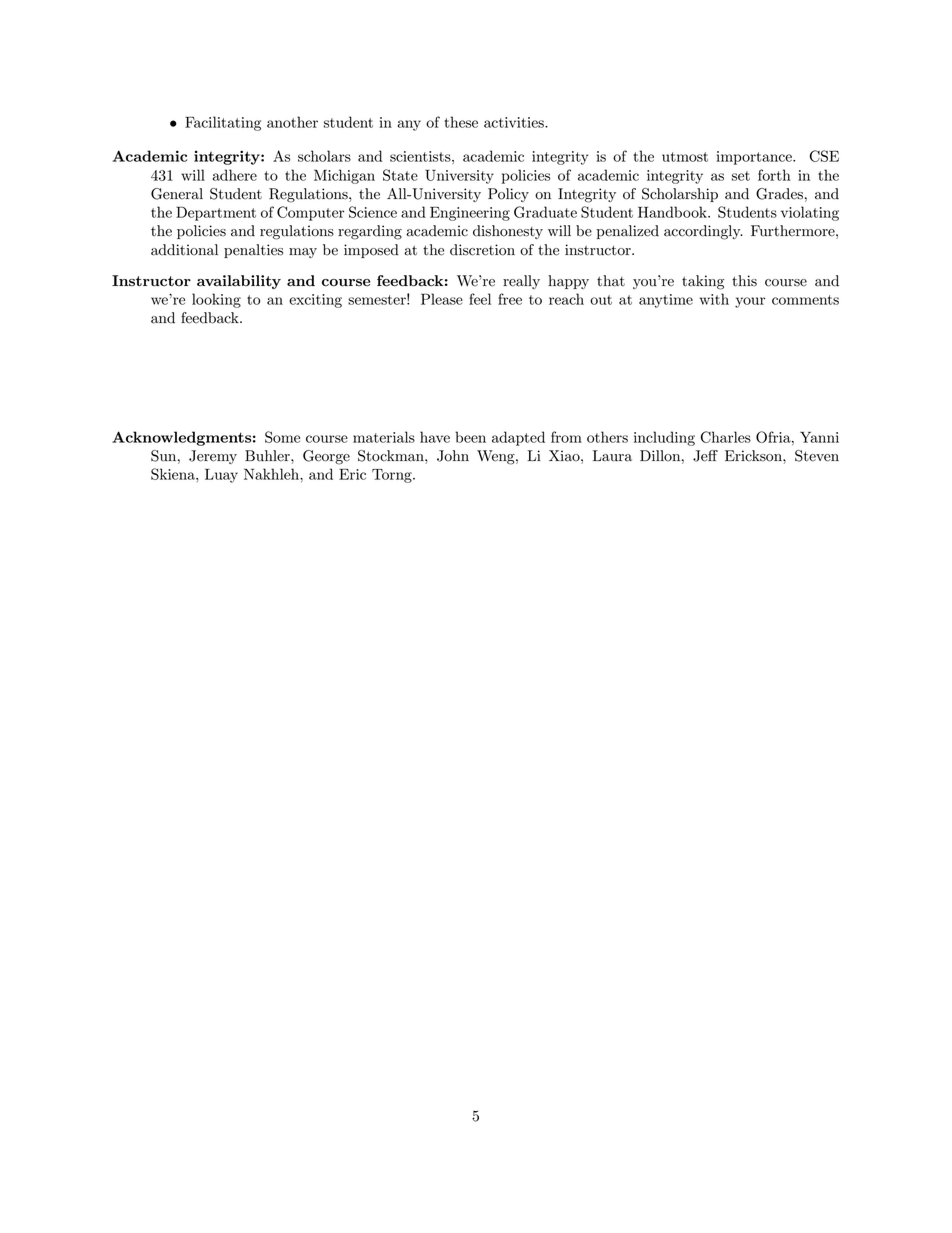 The width and height of the screenshot is (952, 1233). Describe the element at coordinates (726, 437) in the screenshot. I see `Charles` at that location.
